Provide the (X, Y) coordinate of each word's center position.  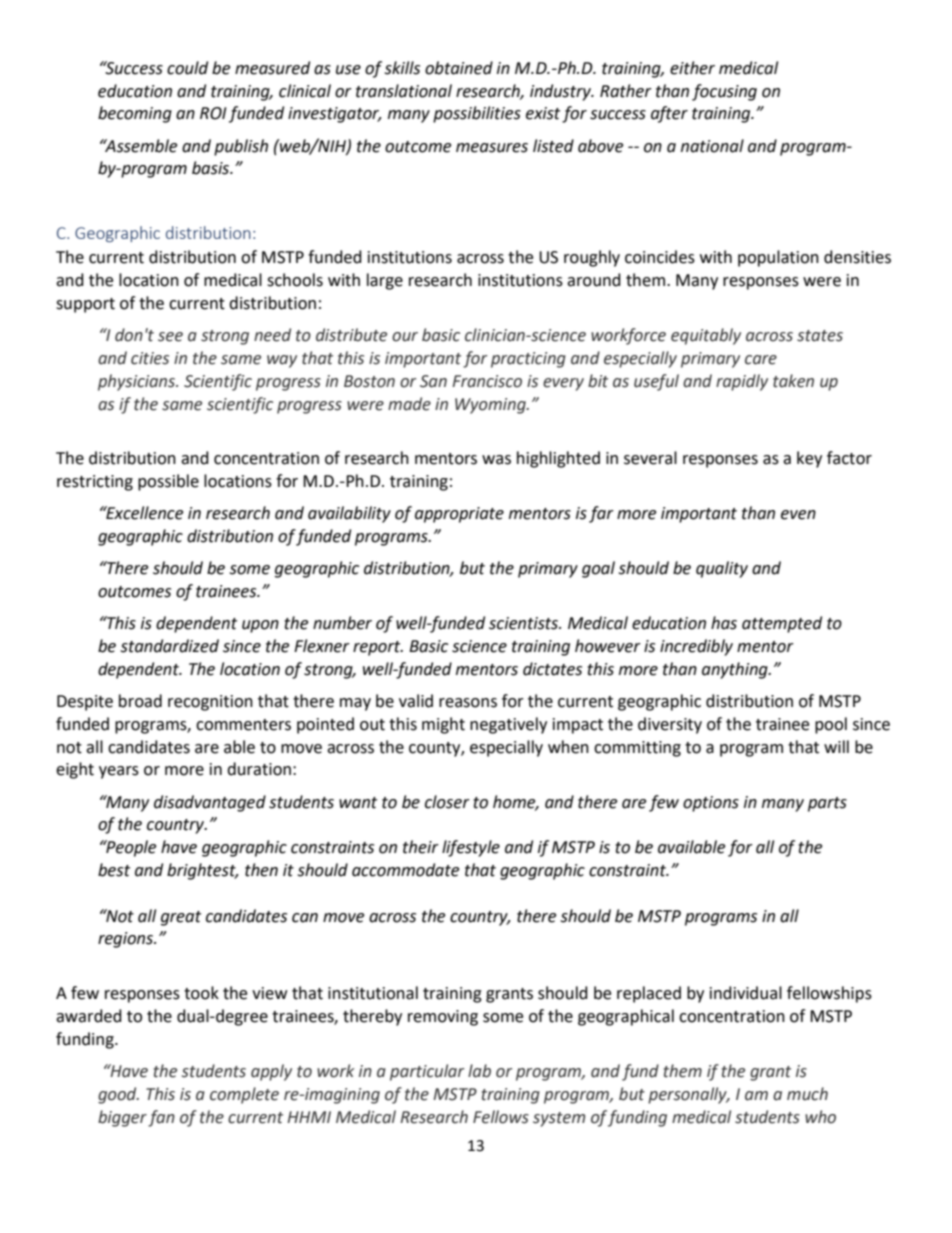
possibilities (477, 114)
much (807, 1094)
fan (161, 1118)
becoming (135, 114)
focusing (724, 92)
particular (427, 1072)
